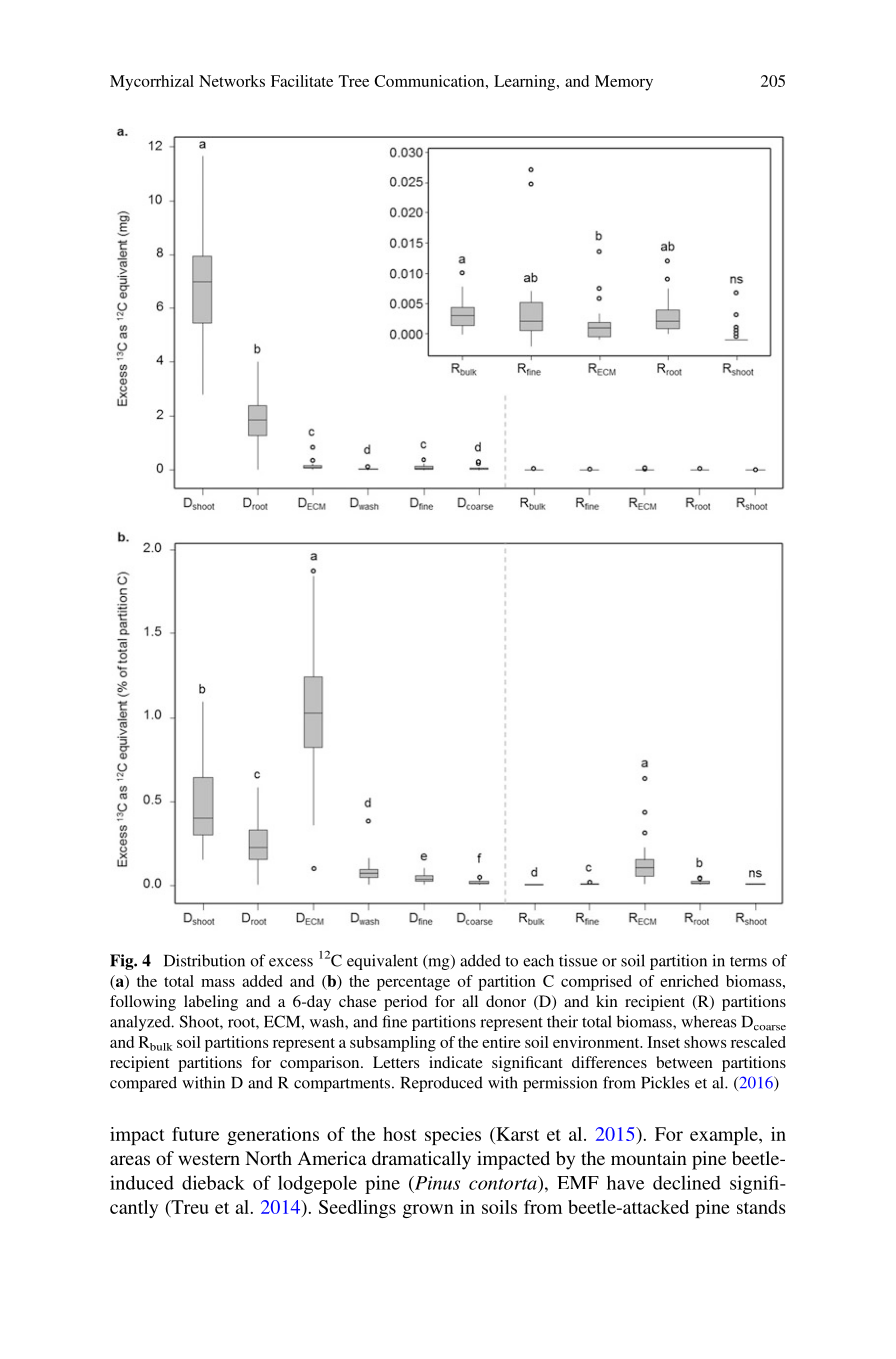 The image size is (896, 1359). What do you see at coordinates (624, 83) in the screenshot?
I see `Memory` at bounding box center [624, 83].
